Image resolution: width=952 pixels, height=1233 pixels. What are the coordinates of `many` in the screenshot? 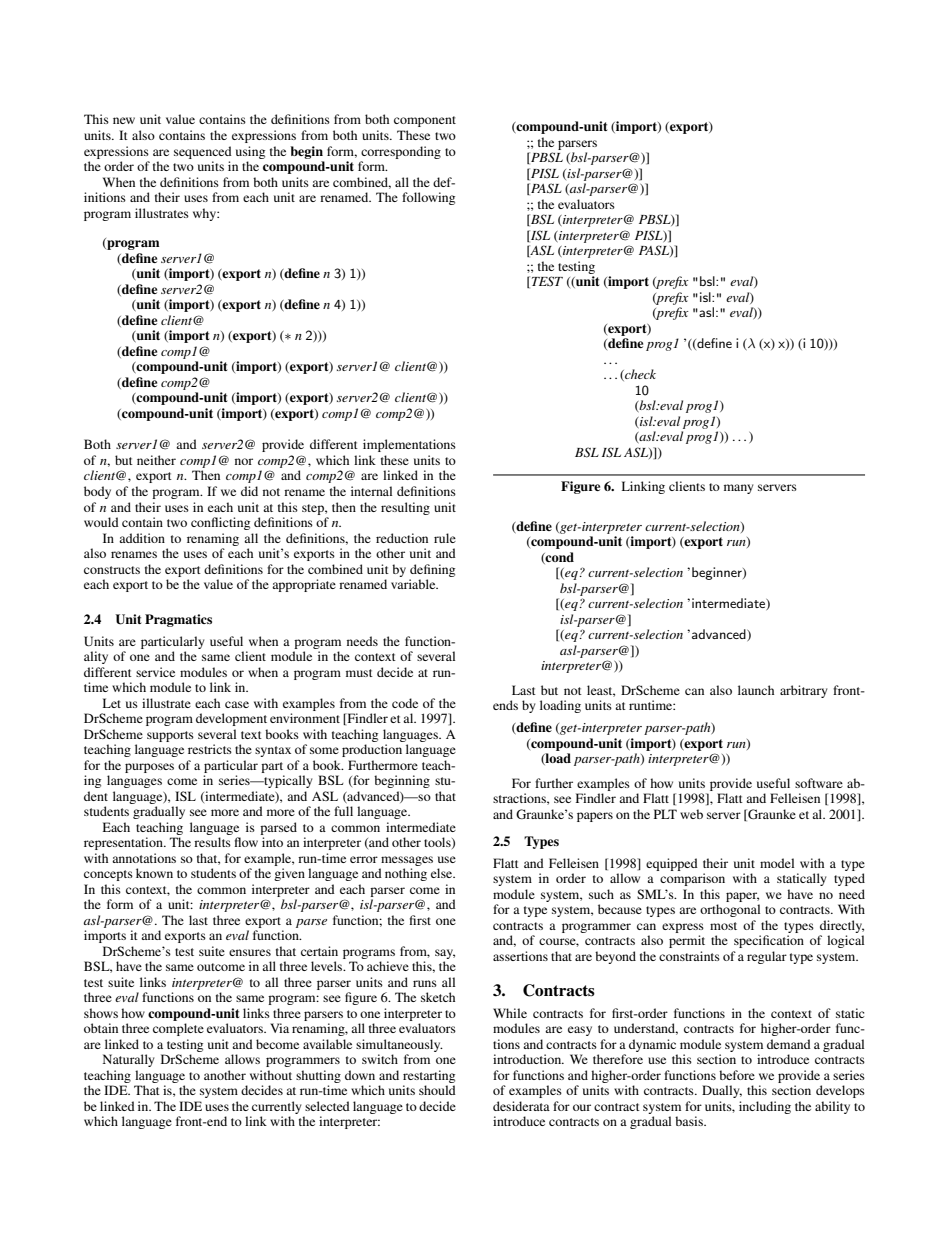 It's located at (738, 489).
